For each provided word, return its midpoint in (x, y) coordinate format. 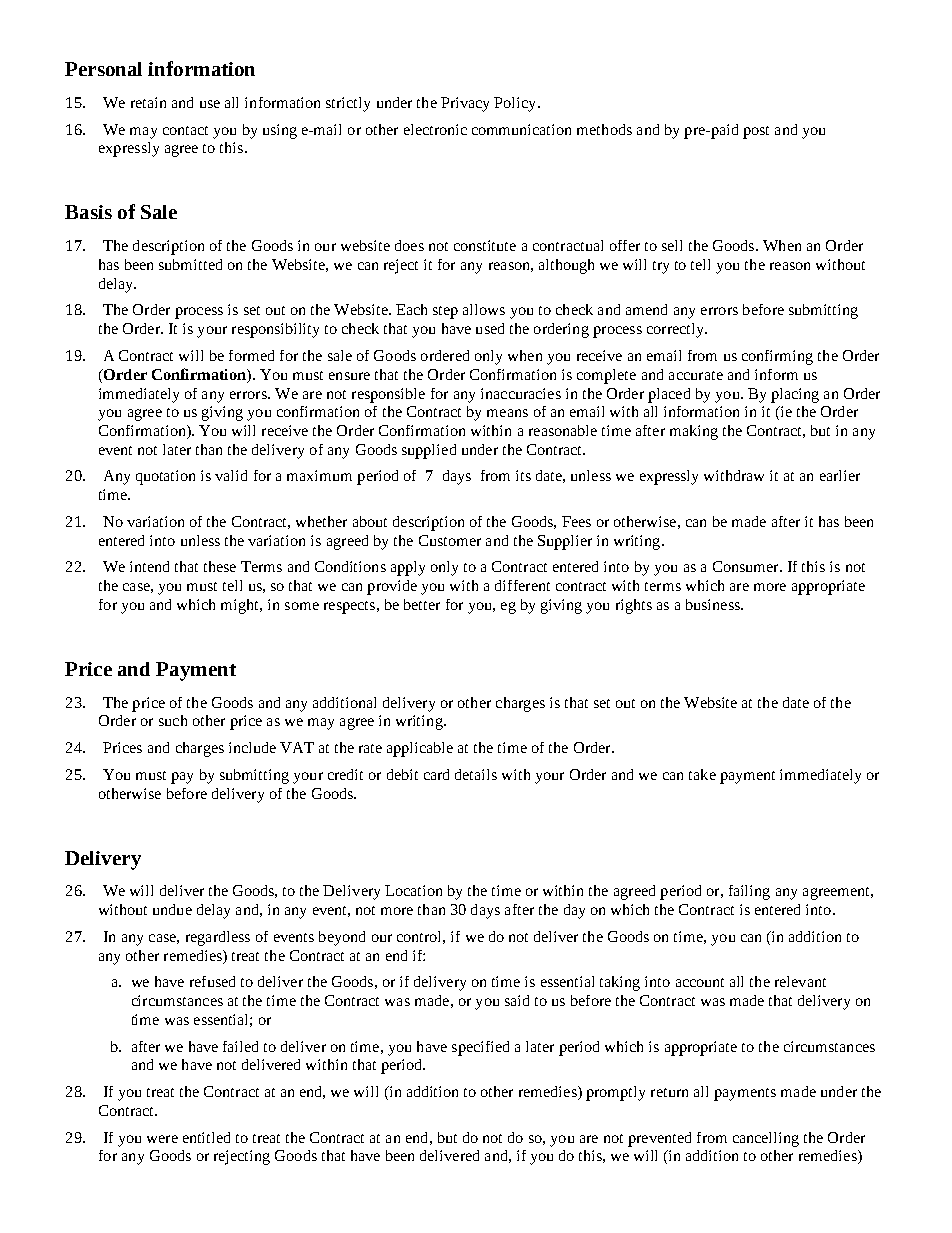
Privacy (465, 104)
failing (749, 892)
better (422, 604)
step (445, 312)
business (714, 604)
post (756, 132)
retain (148, 102)
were (162, 1139)
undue (172, 909)
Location (413, 890)
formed (251, 355)
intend (149, 566)
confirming (777, 357)
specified (480, 1048)
